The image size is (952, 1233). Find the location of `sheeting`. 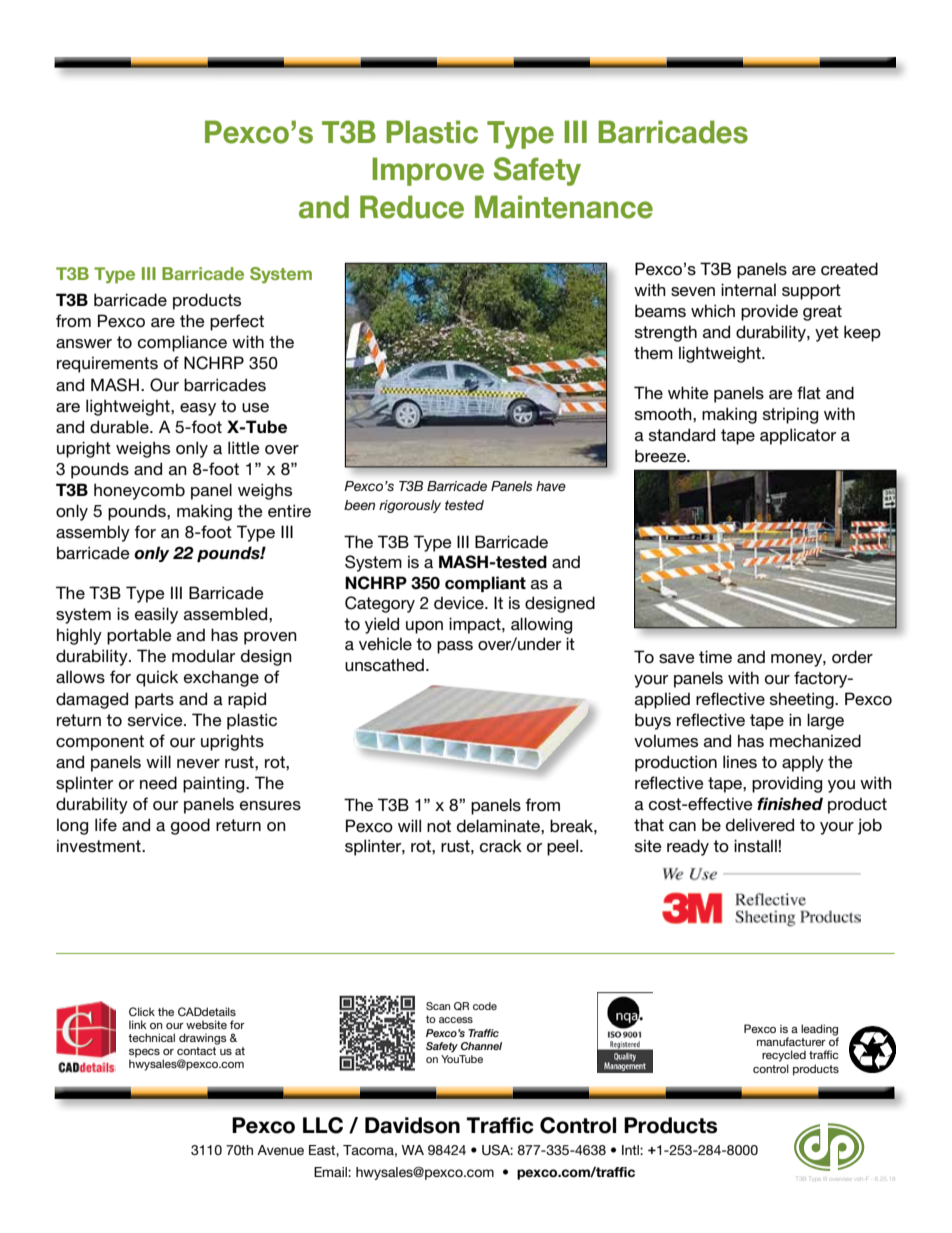

sheeting is located at coordinates (803, 700).
